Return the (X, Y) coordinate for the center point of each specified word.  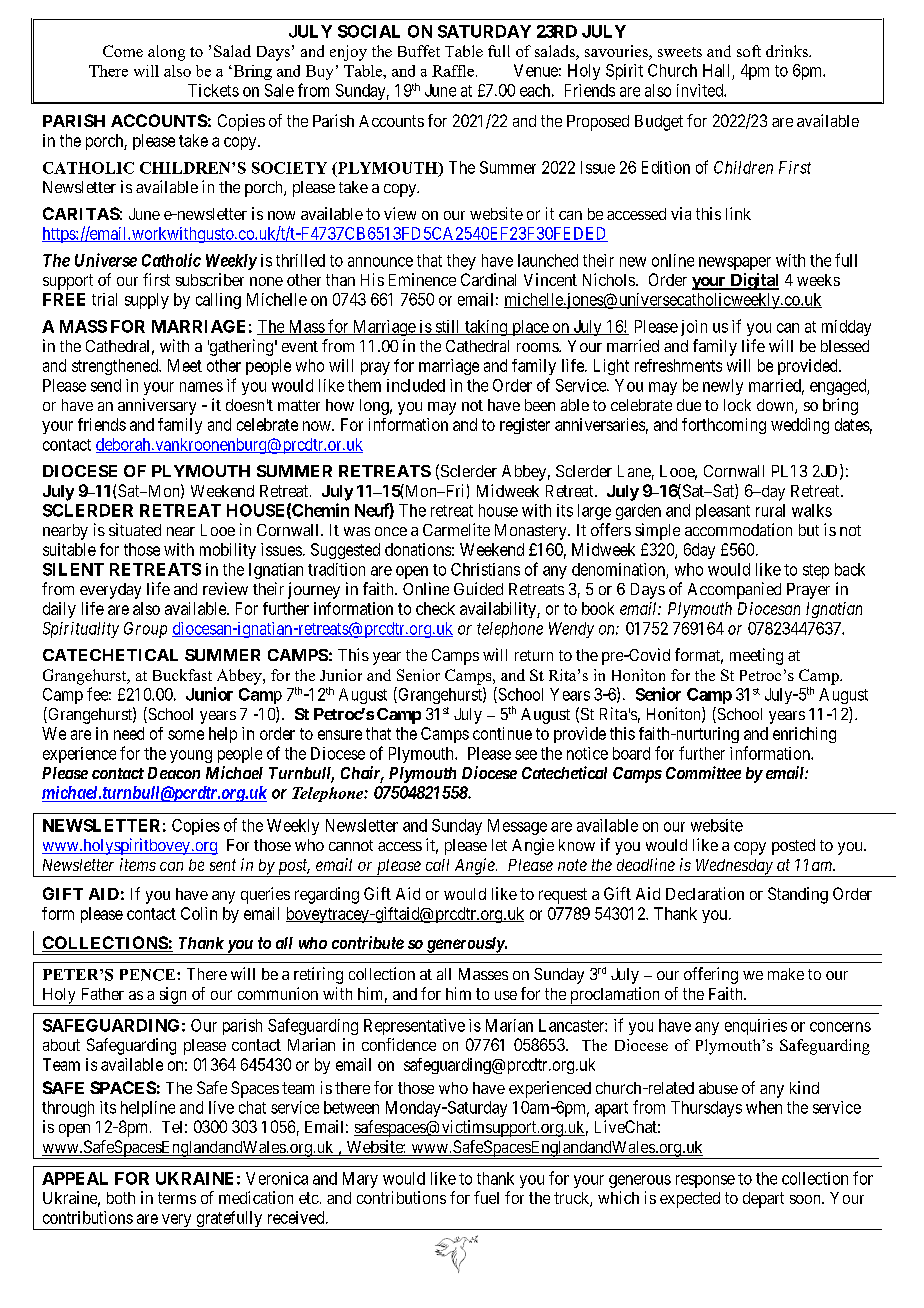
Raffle (453, 71)
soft (749, 51)
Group (145, 630)
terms (177, 1198)
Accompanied (734, 590)
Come (123, 51)
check (435, 608)
